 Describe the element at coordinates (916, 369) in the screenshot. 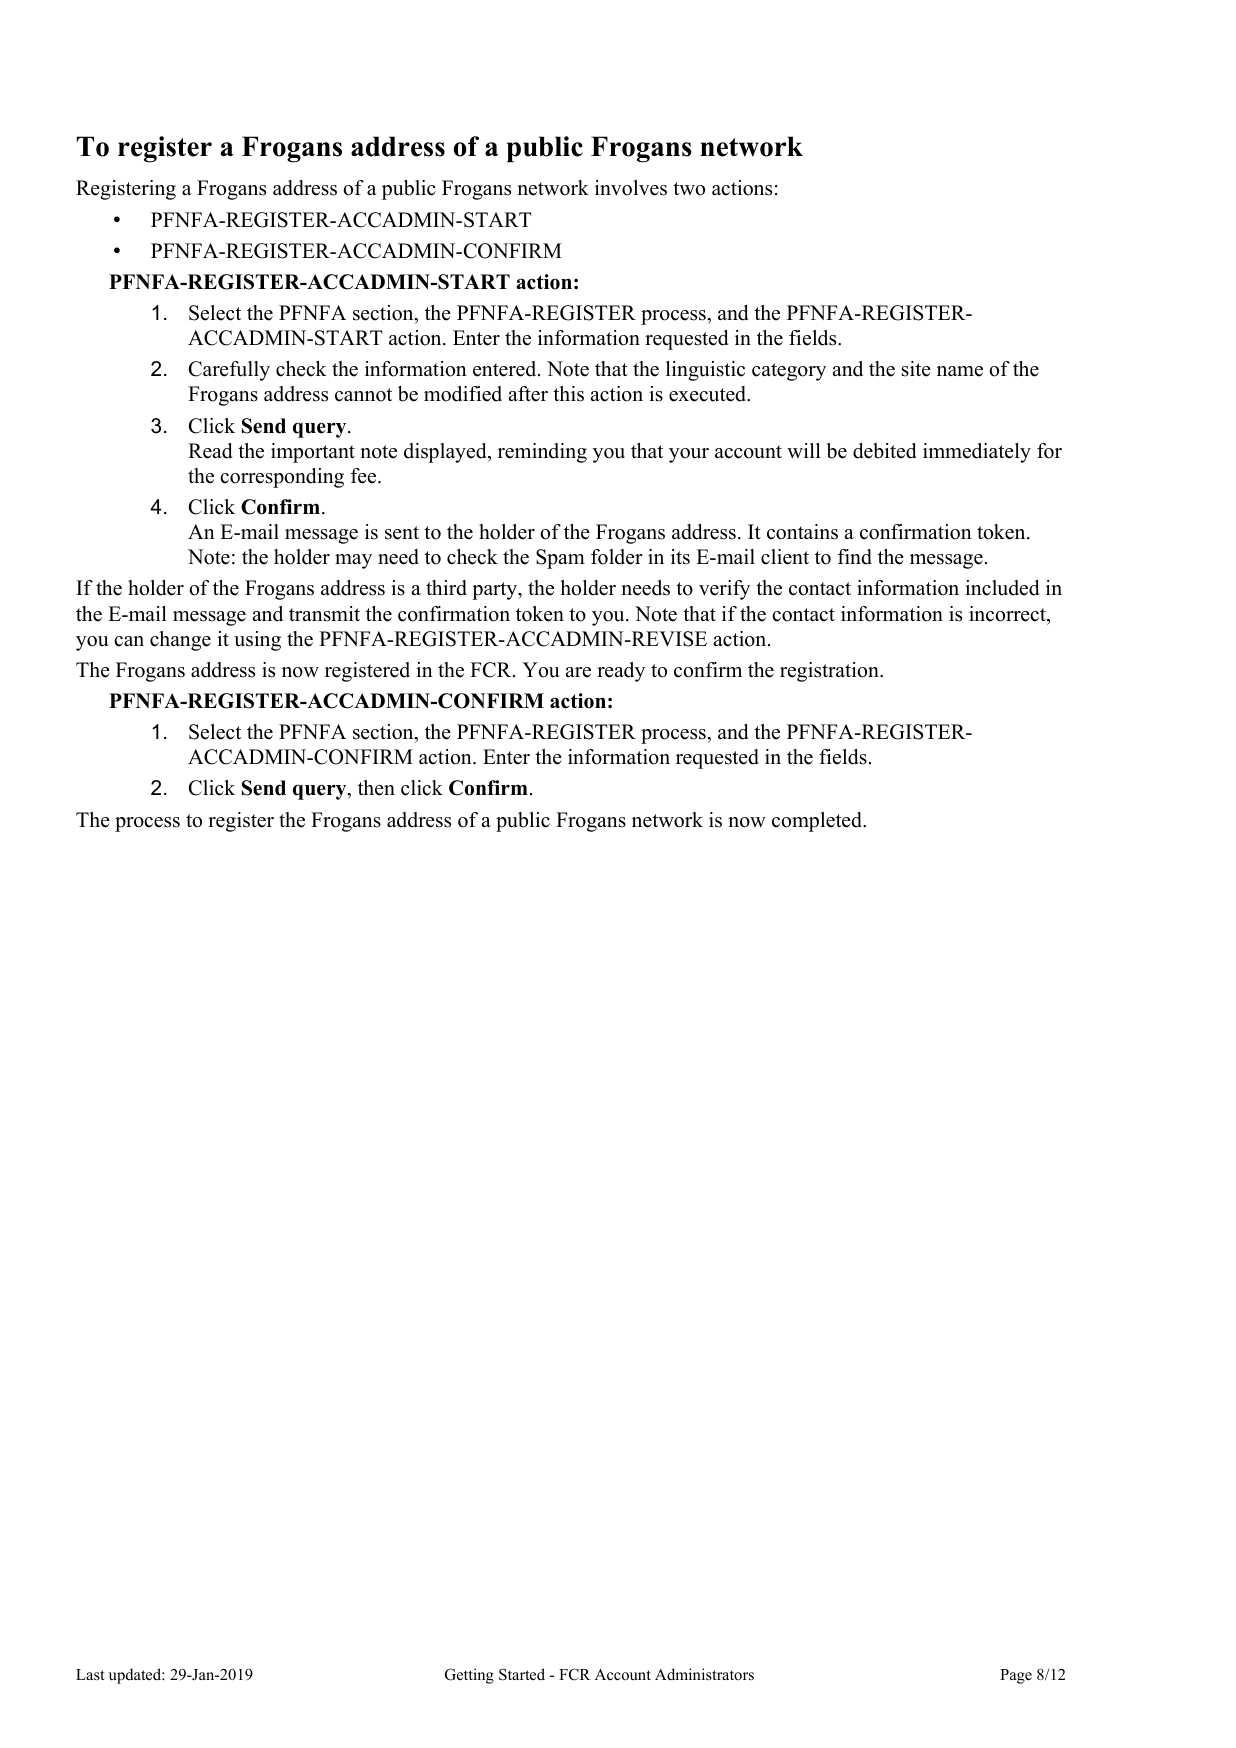

I see `site` at that location.
